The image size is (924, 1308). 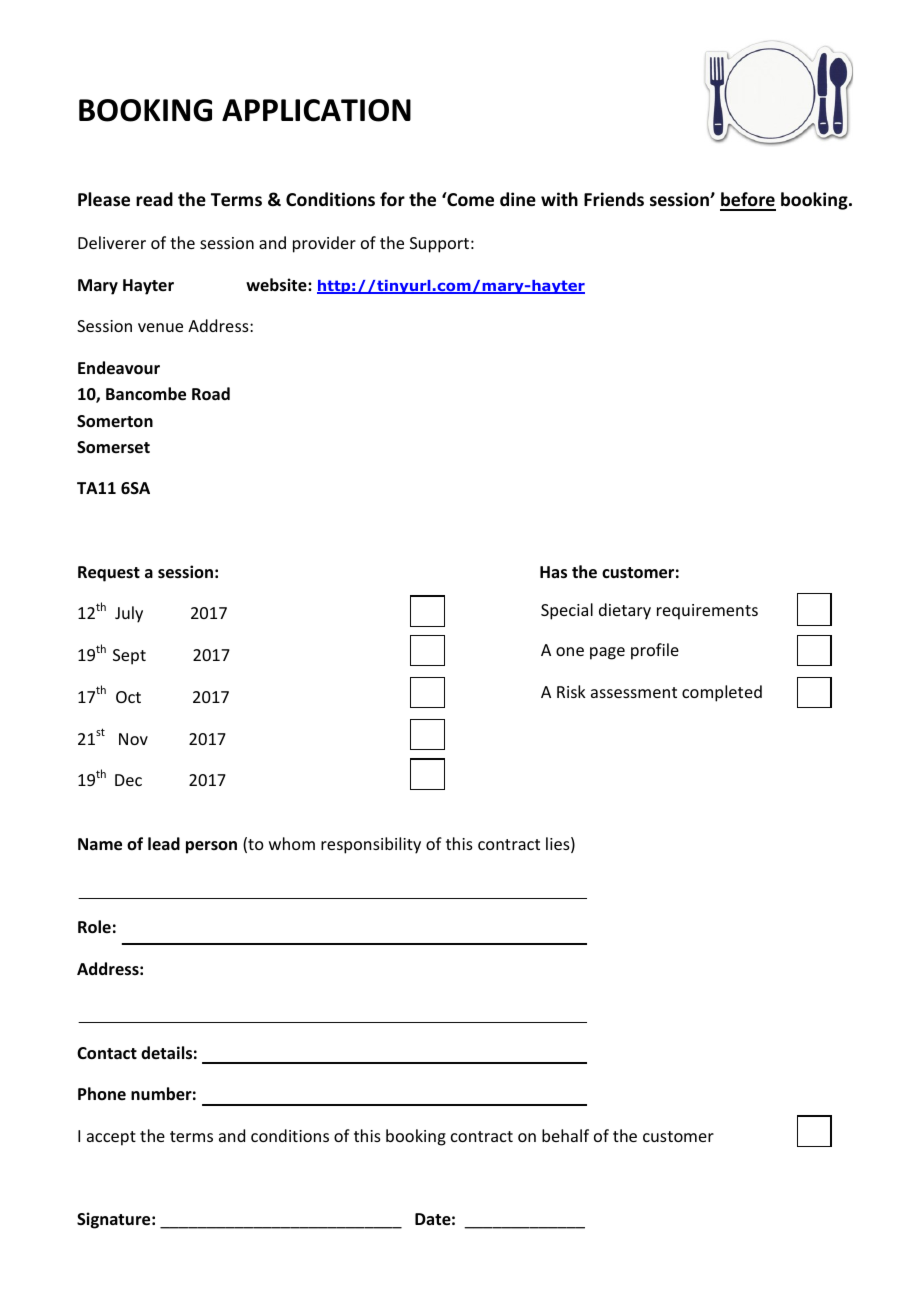 I want to click on behalf, so click(x=565, y=1135).
